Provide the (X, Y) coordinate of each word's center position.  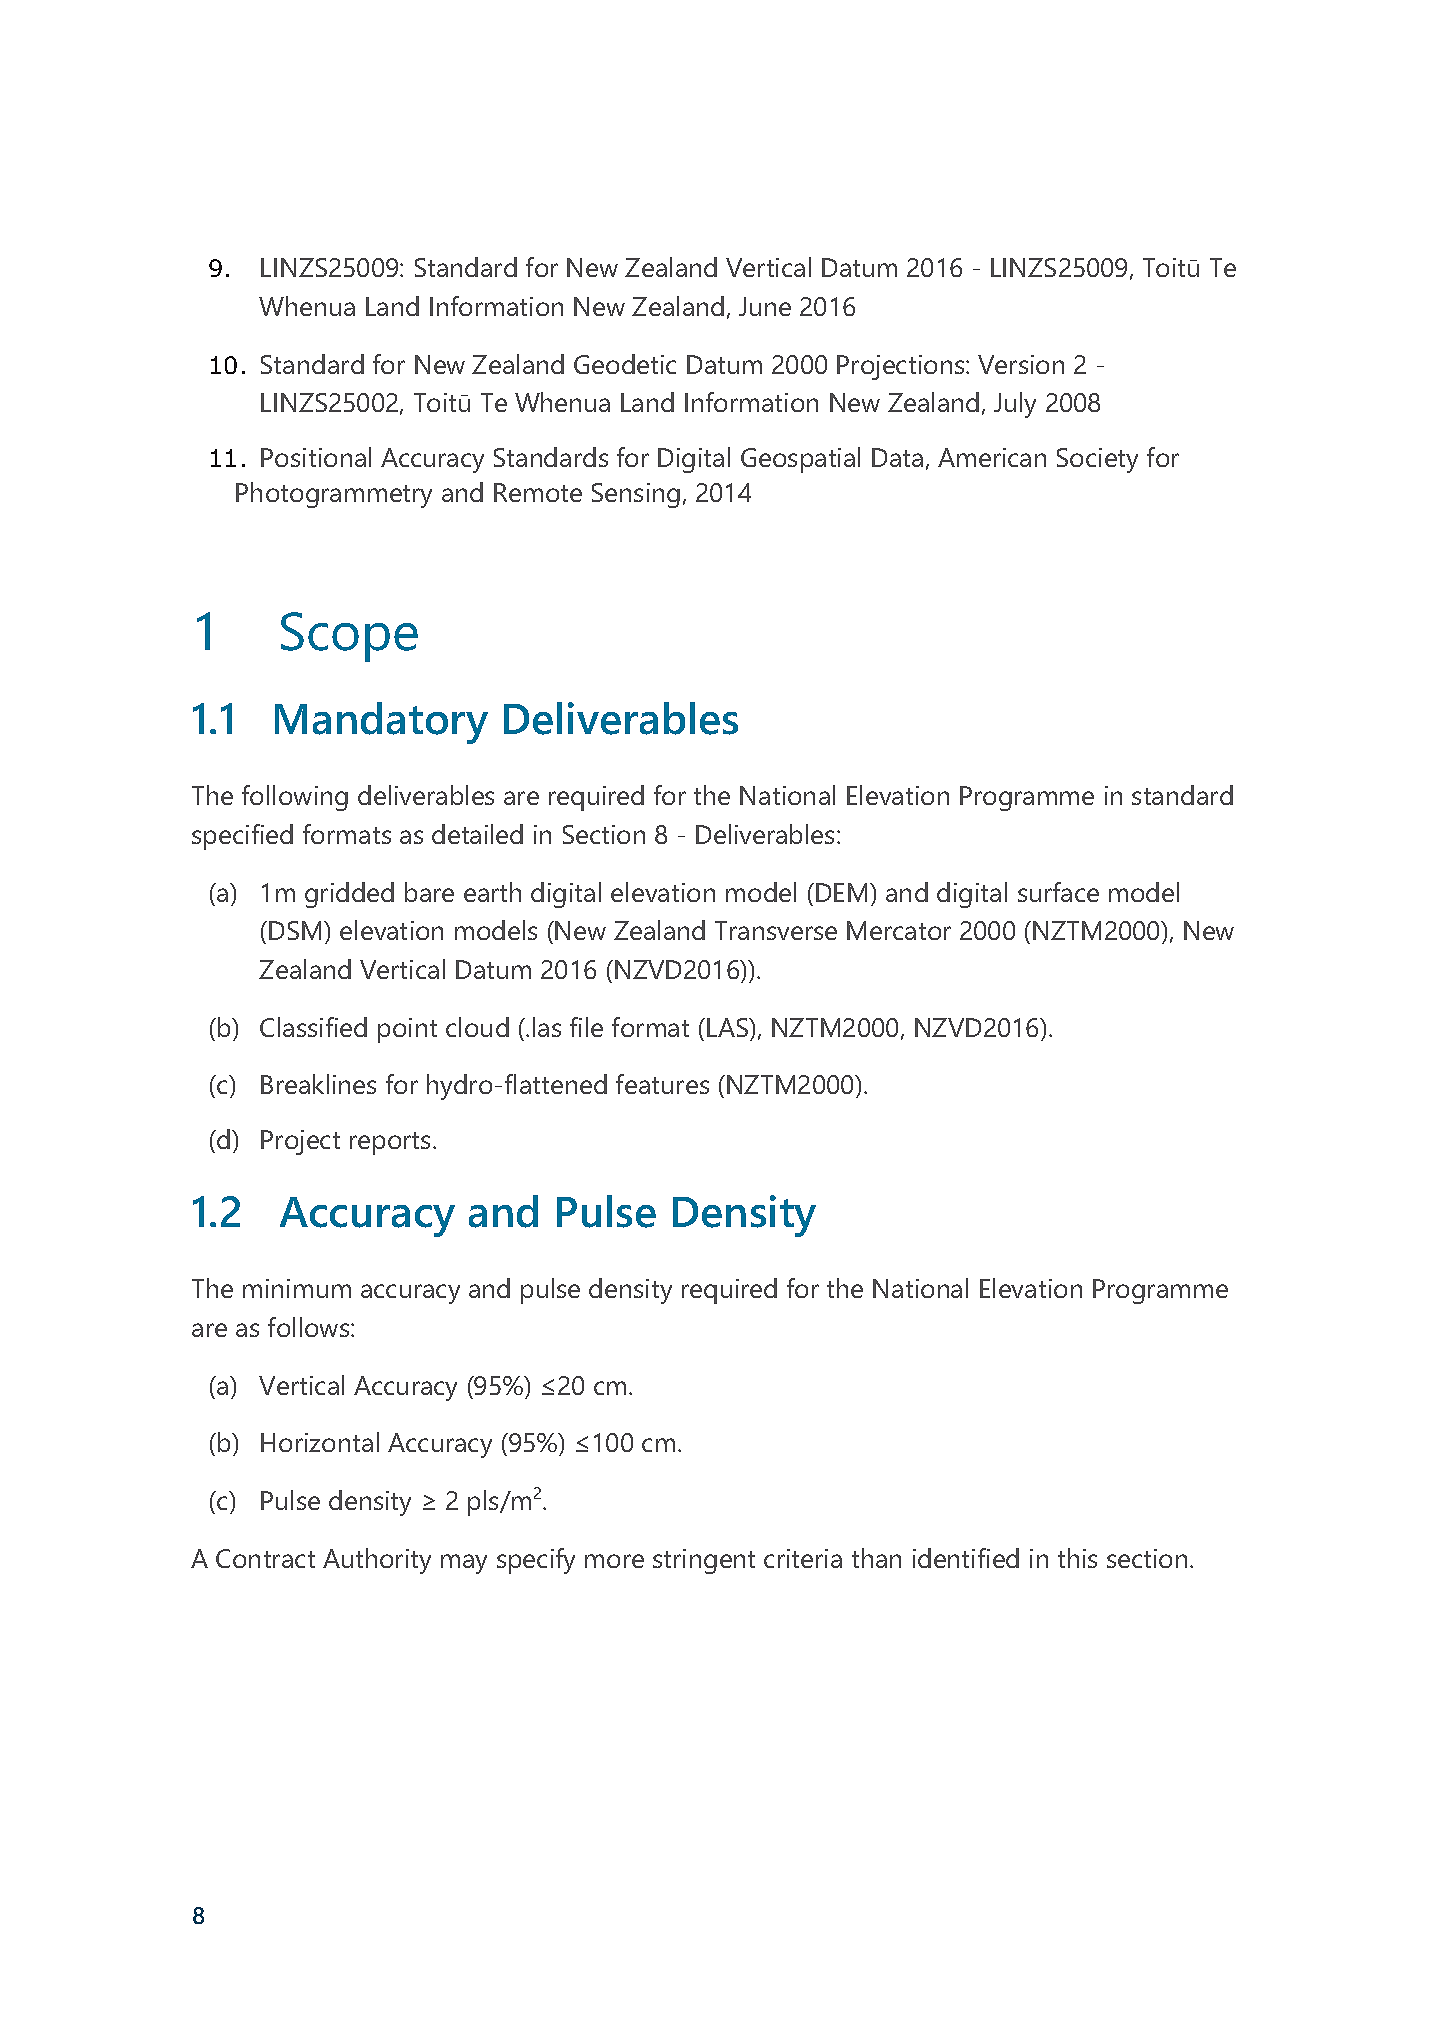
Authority (377, 1561)
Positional (316, 457)
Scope (349, 637)
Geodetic (625, 364)
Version (1021, 364)
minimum (297, 1288)
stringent (704, 1561)
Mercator (899, 930)
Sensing (636, 495)
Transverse (776, 930)
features (662, 1084)
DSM (295, 930)
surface (1058, 892)
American (992, 457)
